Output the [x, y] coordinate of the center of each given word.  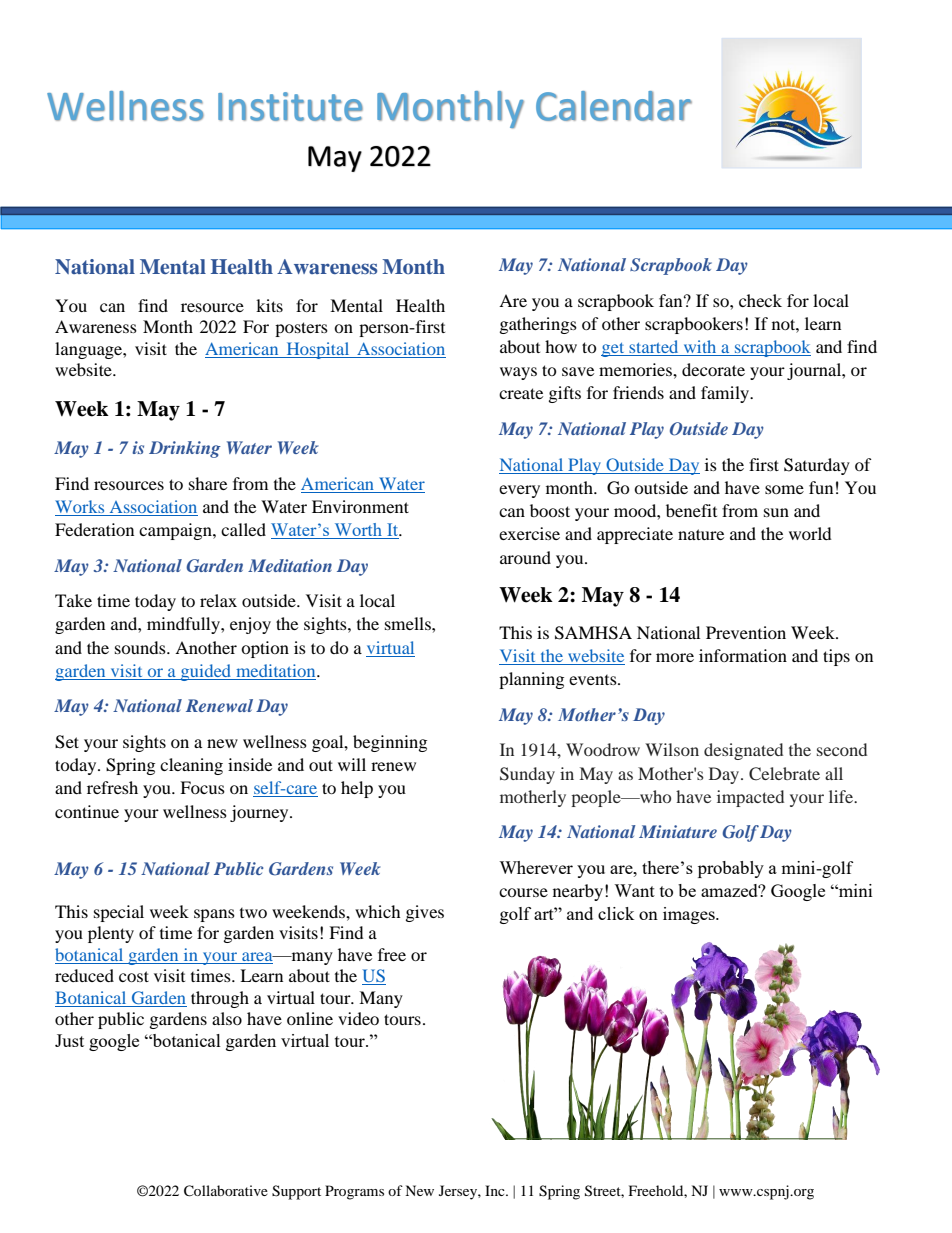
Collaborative [226, 1191]
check [760, 300]
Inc [496, 1190]
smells [409, 623]
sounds [141, 647]
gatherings [538, 325]
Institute [290, 106]
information [743, 655]
